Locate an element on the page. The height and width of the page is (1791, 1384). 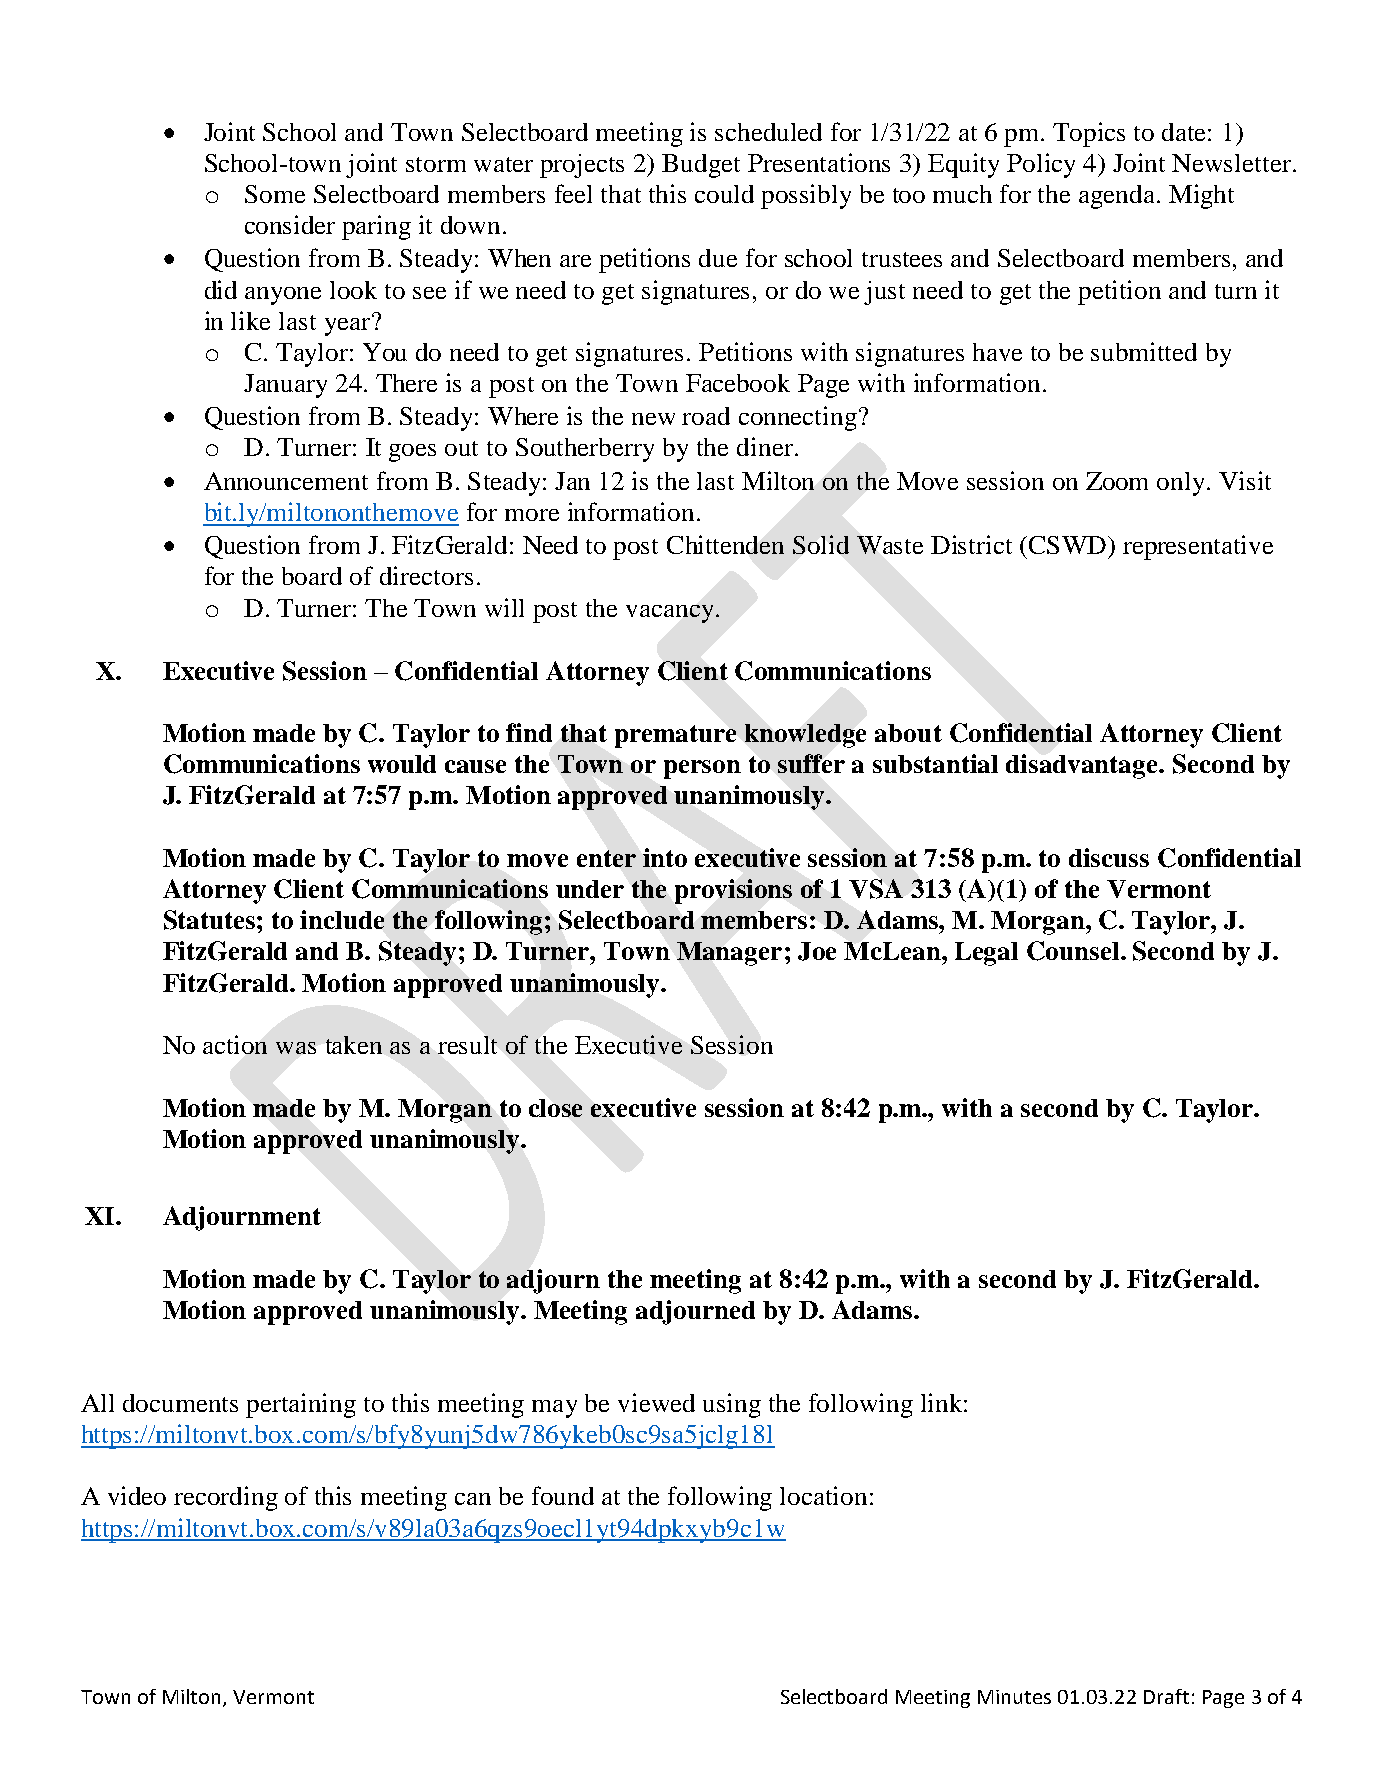
Some is located at coordinates (275, 194).
